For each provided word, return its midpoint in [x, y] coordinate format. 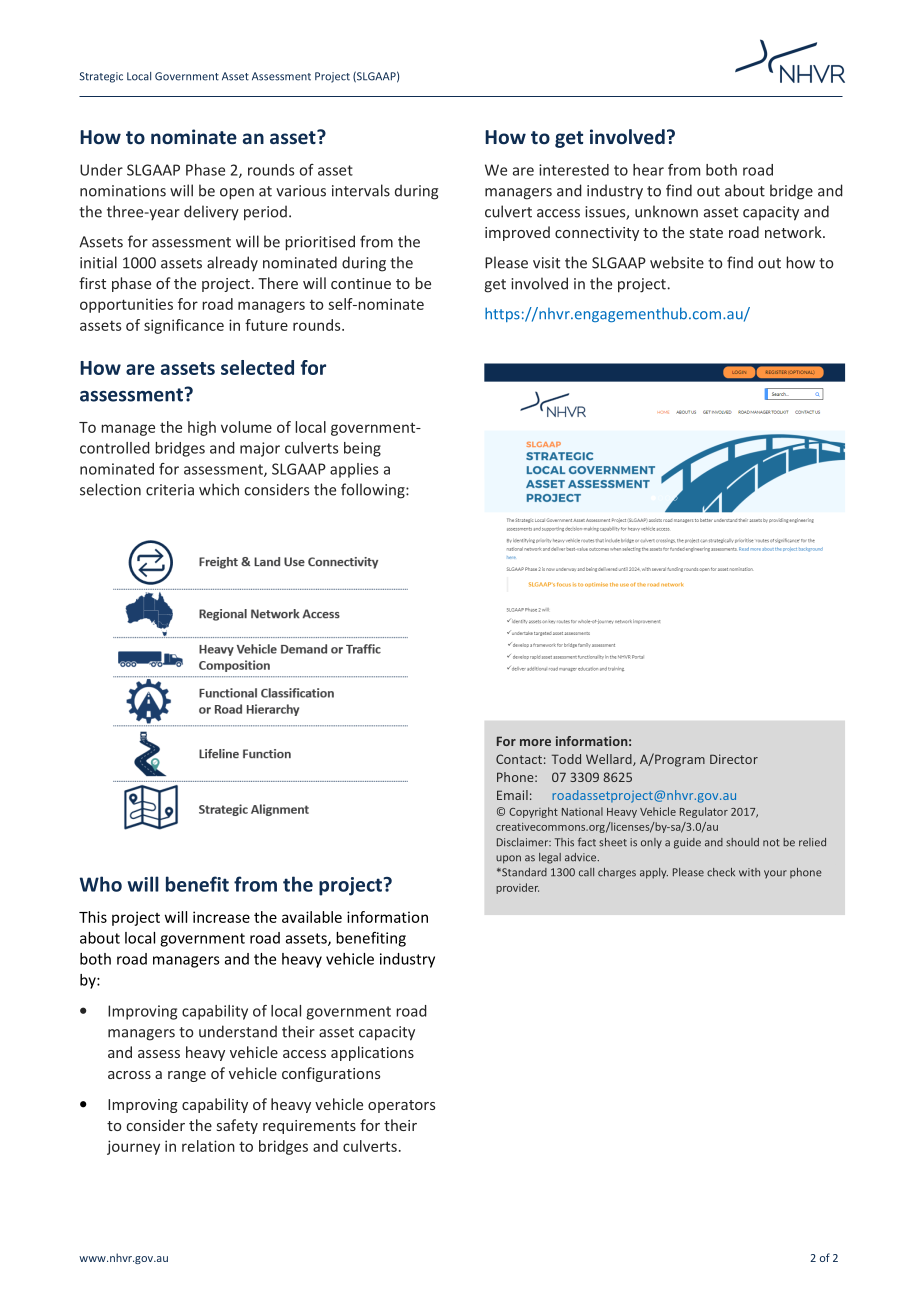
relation [208, 1146]
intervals [361, 190]
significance [184, 326]
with [749, 872]
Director [734, 759]
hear [648, 170]
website [677, 262]
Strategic [101, 77]
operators [401, 1106]
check [721, 872]
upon [508, 859]
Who [101, 884]
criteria [170, 490]
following [374, 491]
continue [361, 283]
